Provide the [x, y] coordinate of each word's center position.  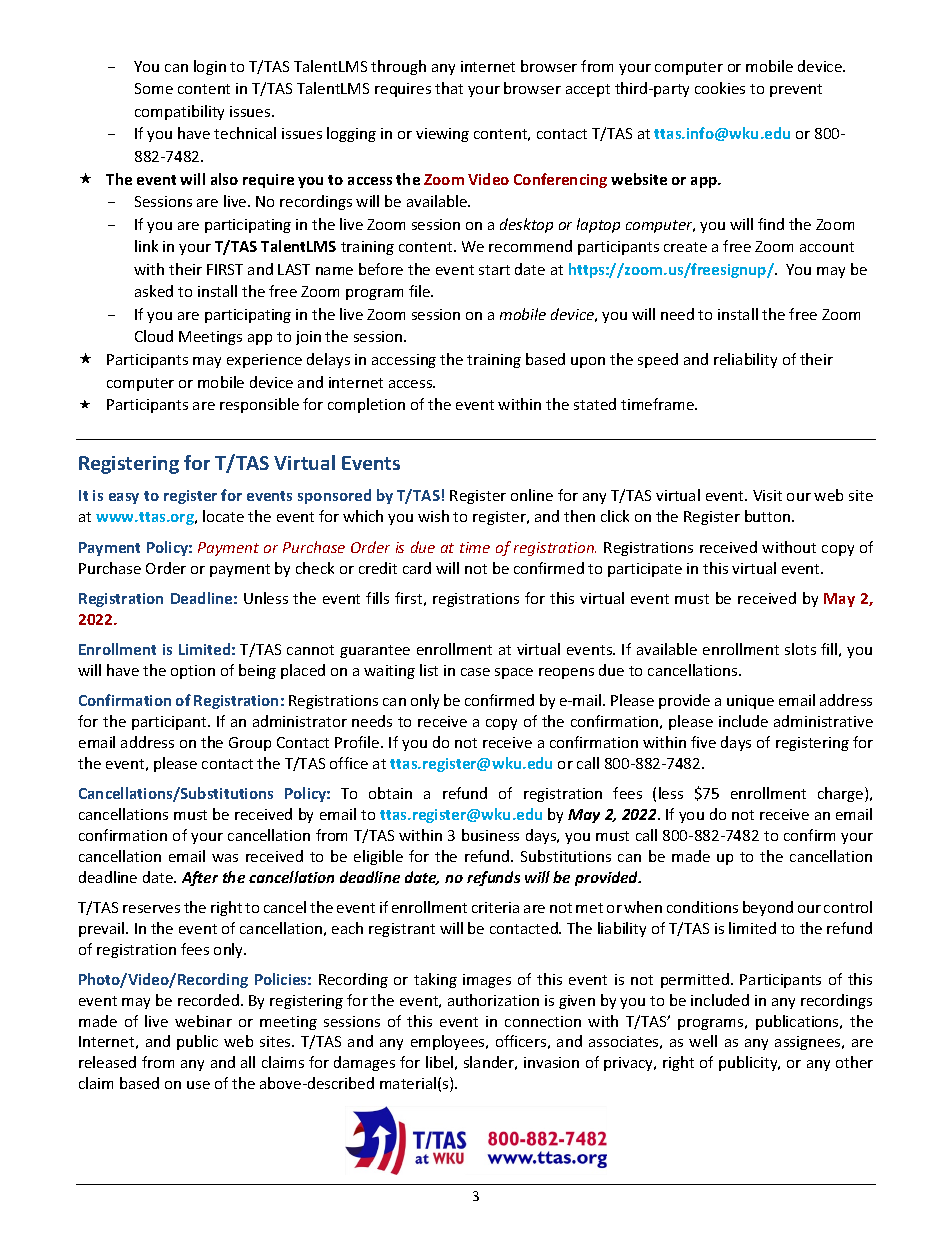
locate [223, 516]
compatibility [179, 112]
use [198, 1085]
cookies [720, 88]
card [417, 568]
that [449, 88]
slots [800, 649]
